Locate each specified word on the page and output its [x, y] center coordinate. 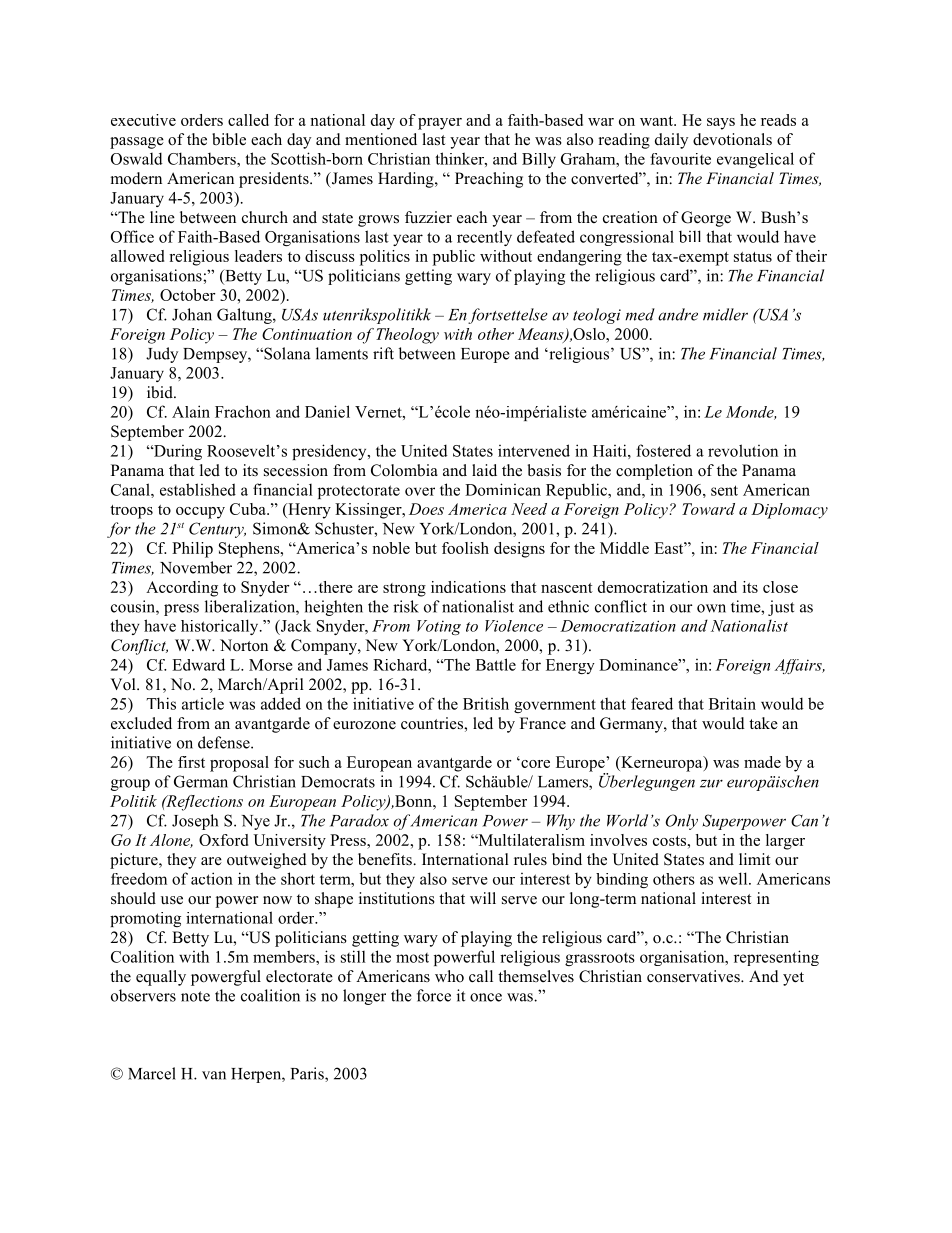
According [182, 589]
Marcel [152, 1073]
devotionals [732, 139]
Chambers [203, 158]
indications [468, 587]
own [711, 608]
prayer [440, 124]
